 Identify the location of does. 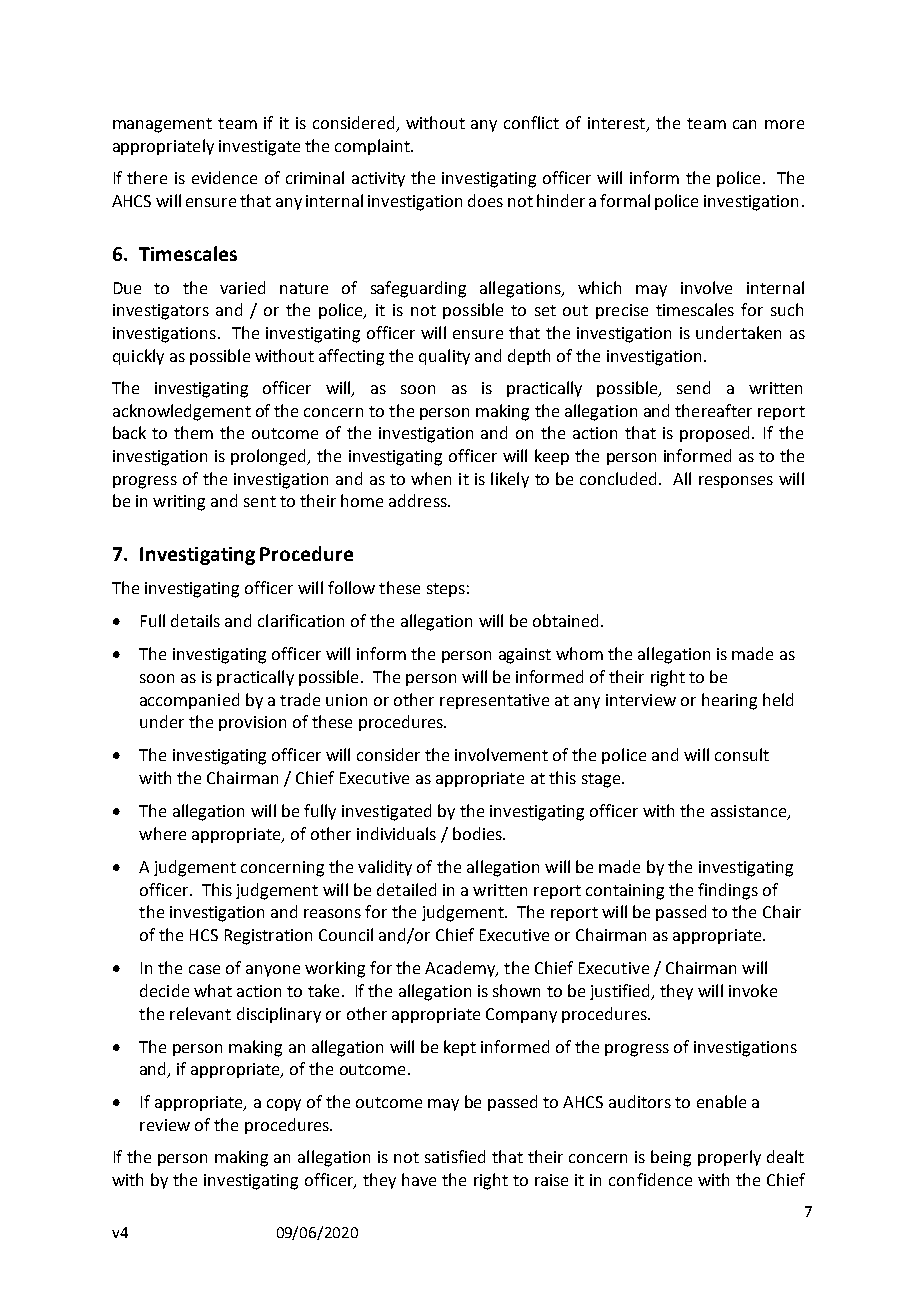
(485, 200).
